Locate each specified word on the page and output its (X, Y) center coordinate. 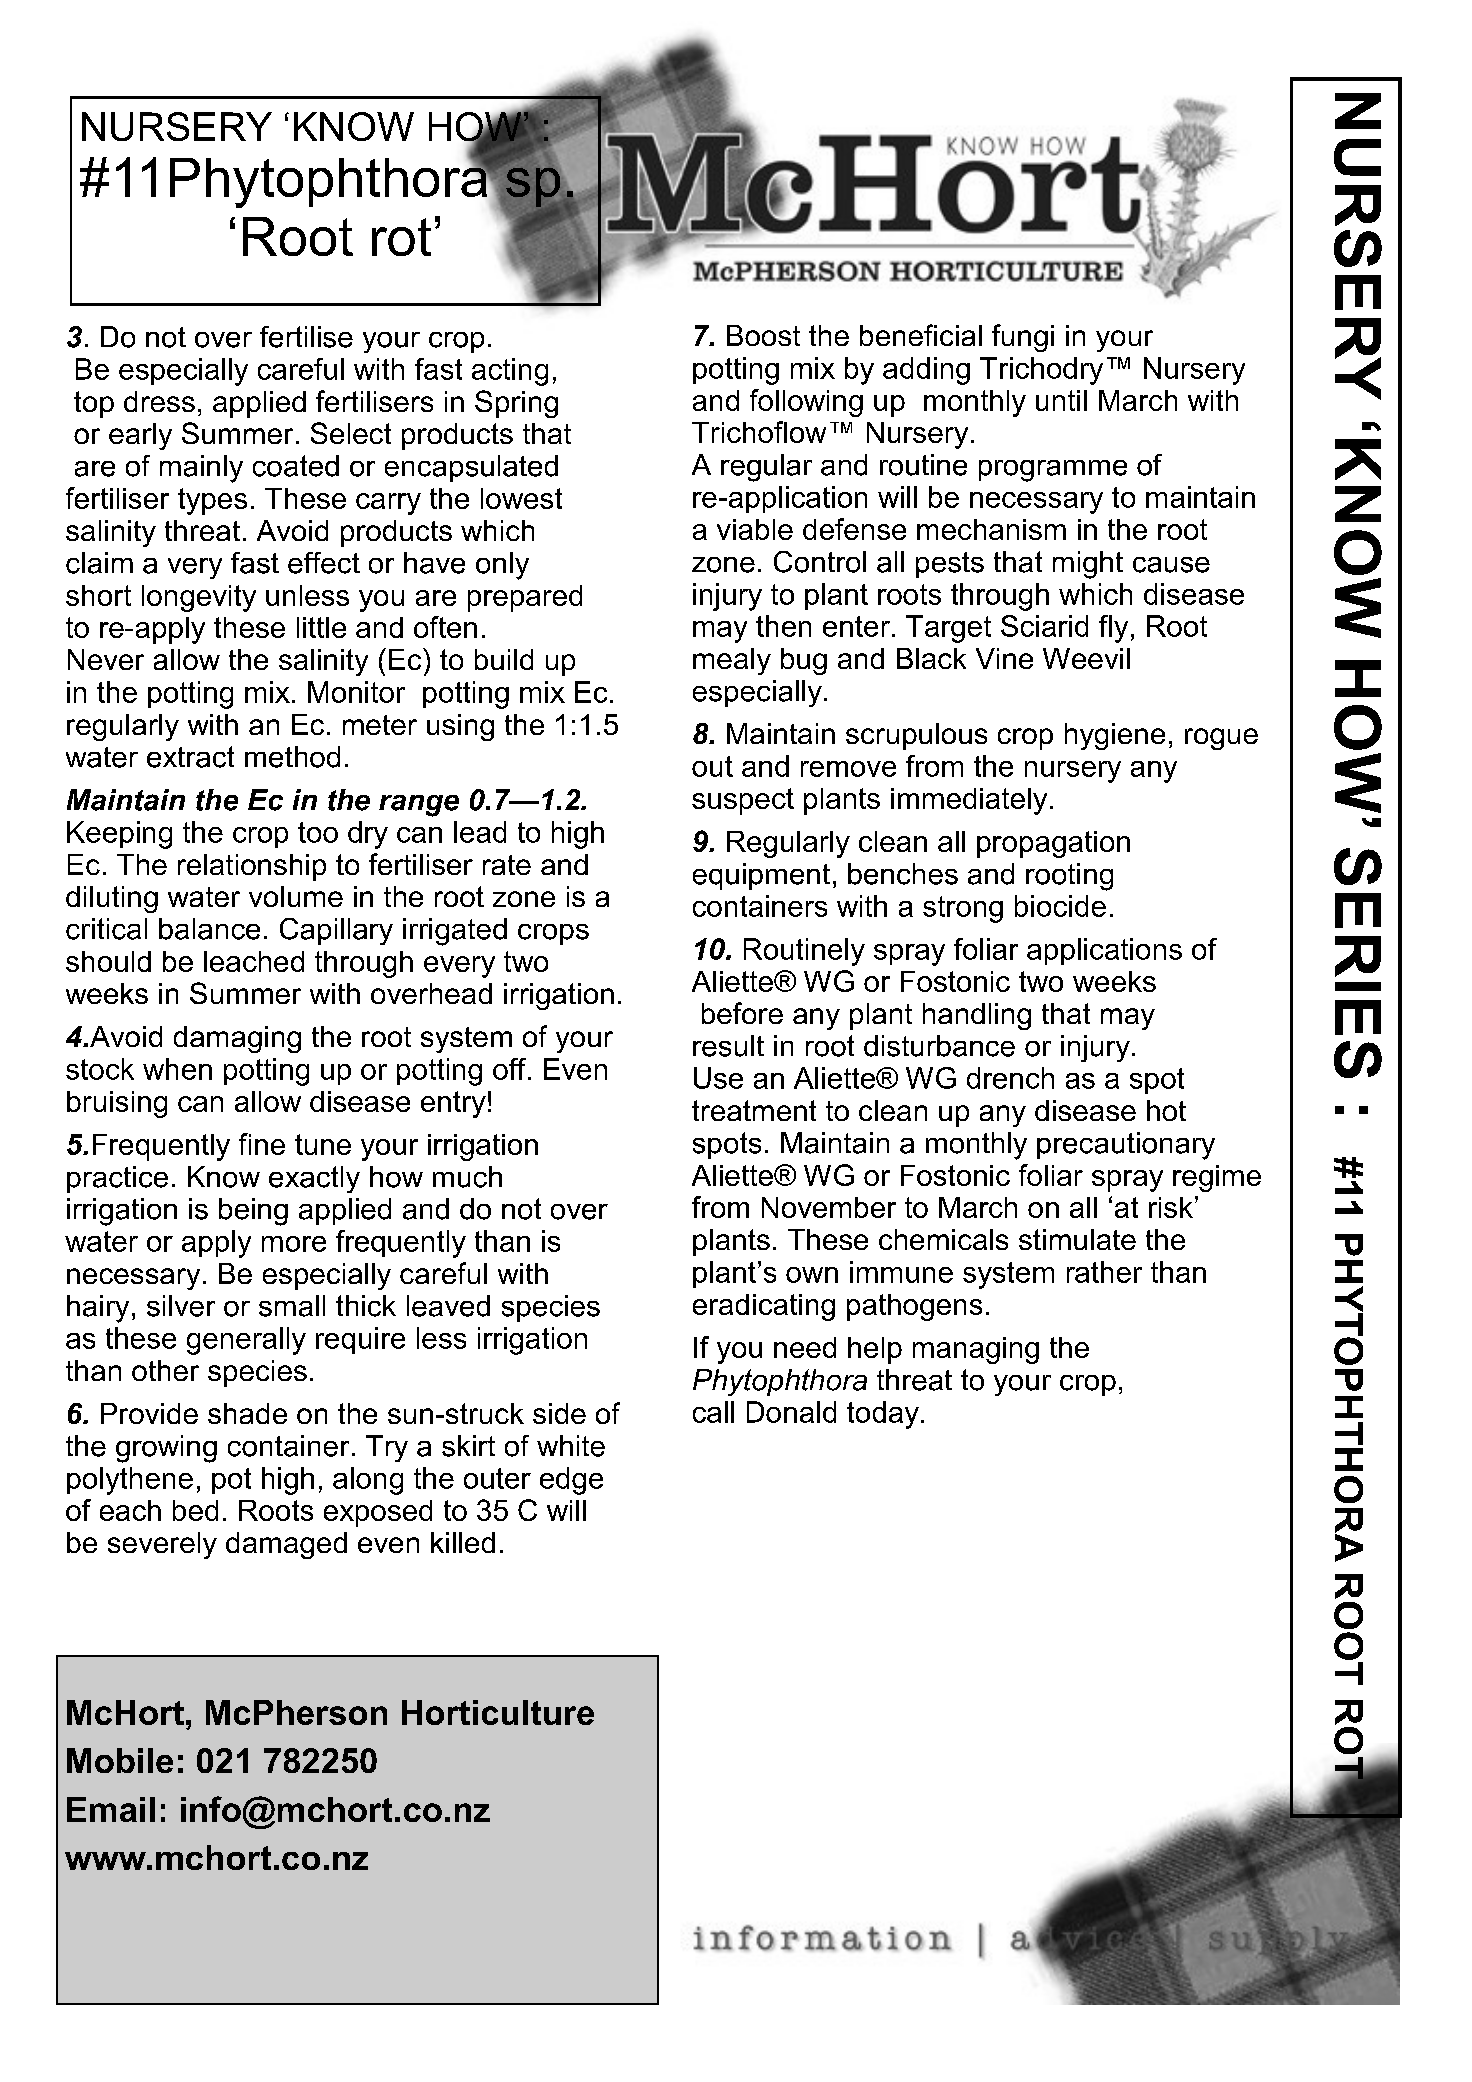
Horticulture (498, 1712)
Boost (763, 335)
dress (159, 401)
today (883, 1415)
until (1061, 400)
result (728, 1046)
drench (1010, 1078)
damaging (237, 1039)
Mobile (120, 1760)
